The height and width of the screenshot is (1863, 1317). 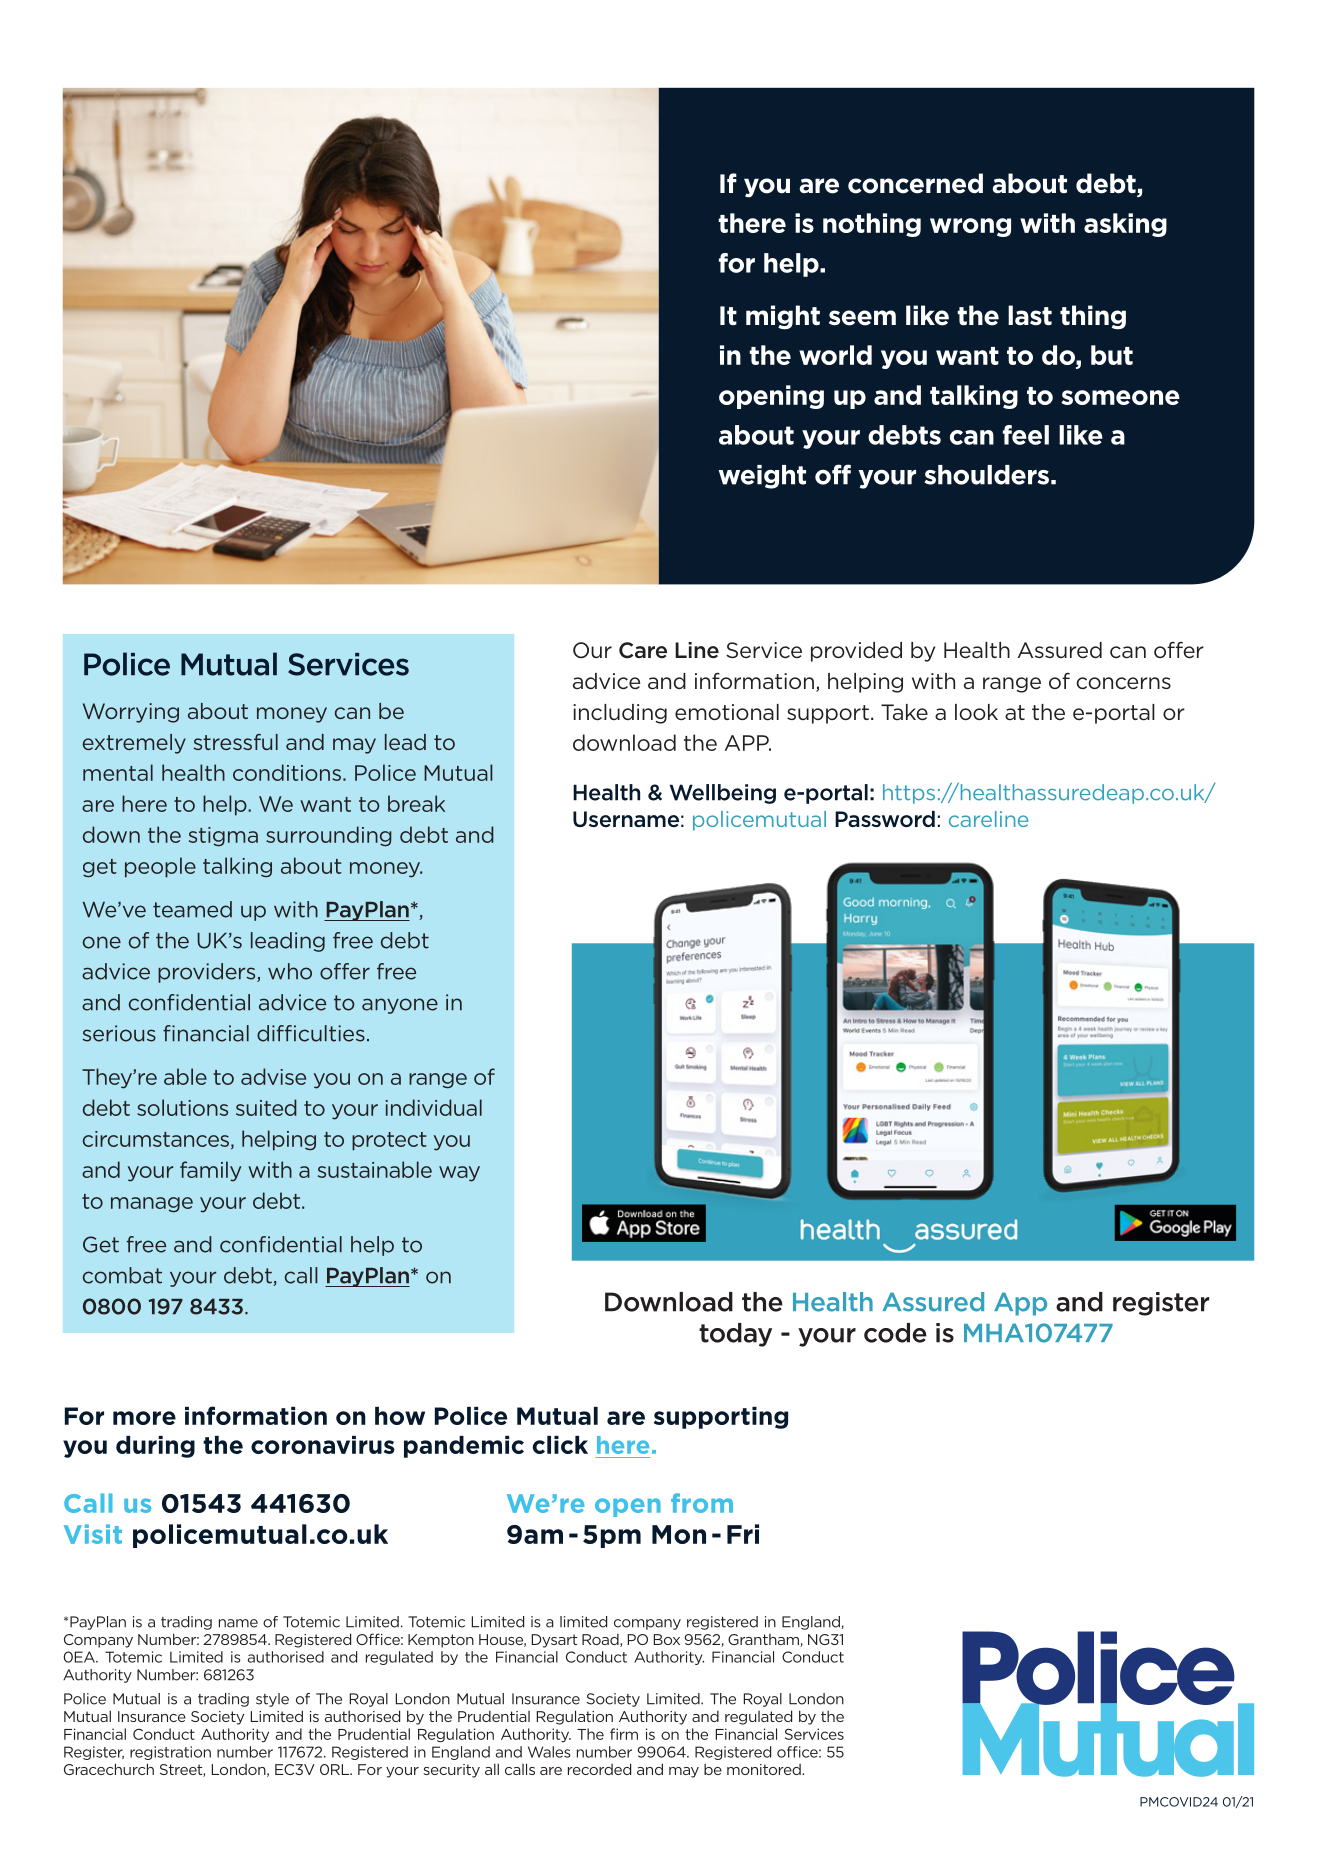 I want to click on registration, so click(x=170, y=1753).
